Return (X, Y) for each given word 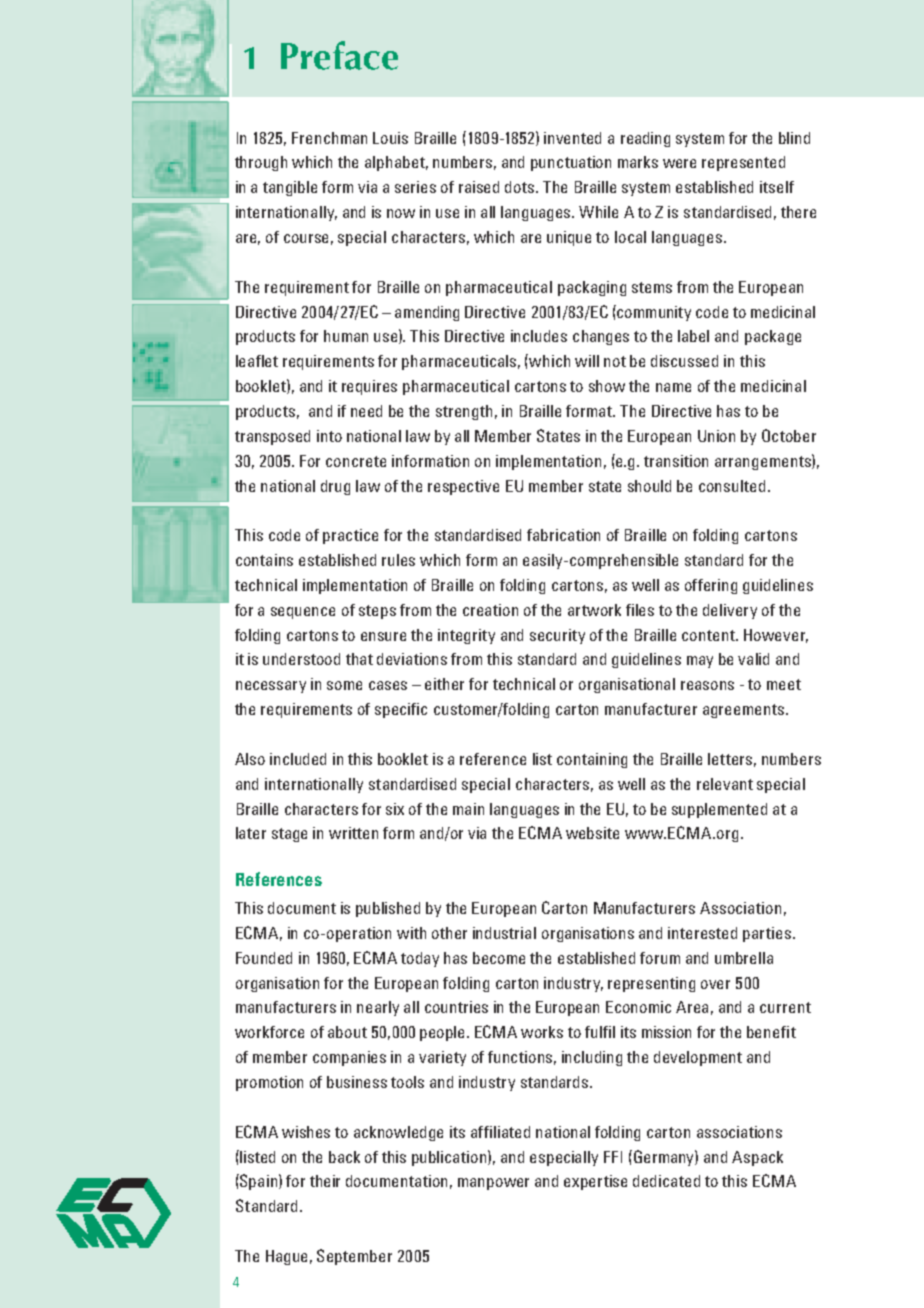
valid (753, 659)
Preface (339, 55)
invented (572, 138)
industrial (504, 933)
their (325, 1181)
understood (301, 659)
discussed (684, 361)
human (346, 336)
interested (702, 933)
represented (743, 163)
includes (539, 336)
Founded (264, 958)
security (557, 636)
